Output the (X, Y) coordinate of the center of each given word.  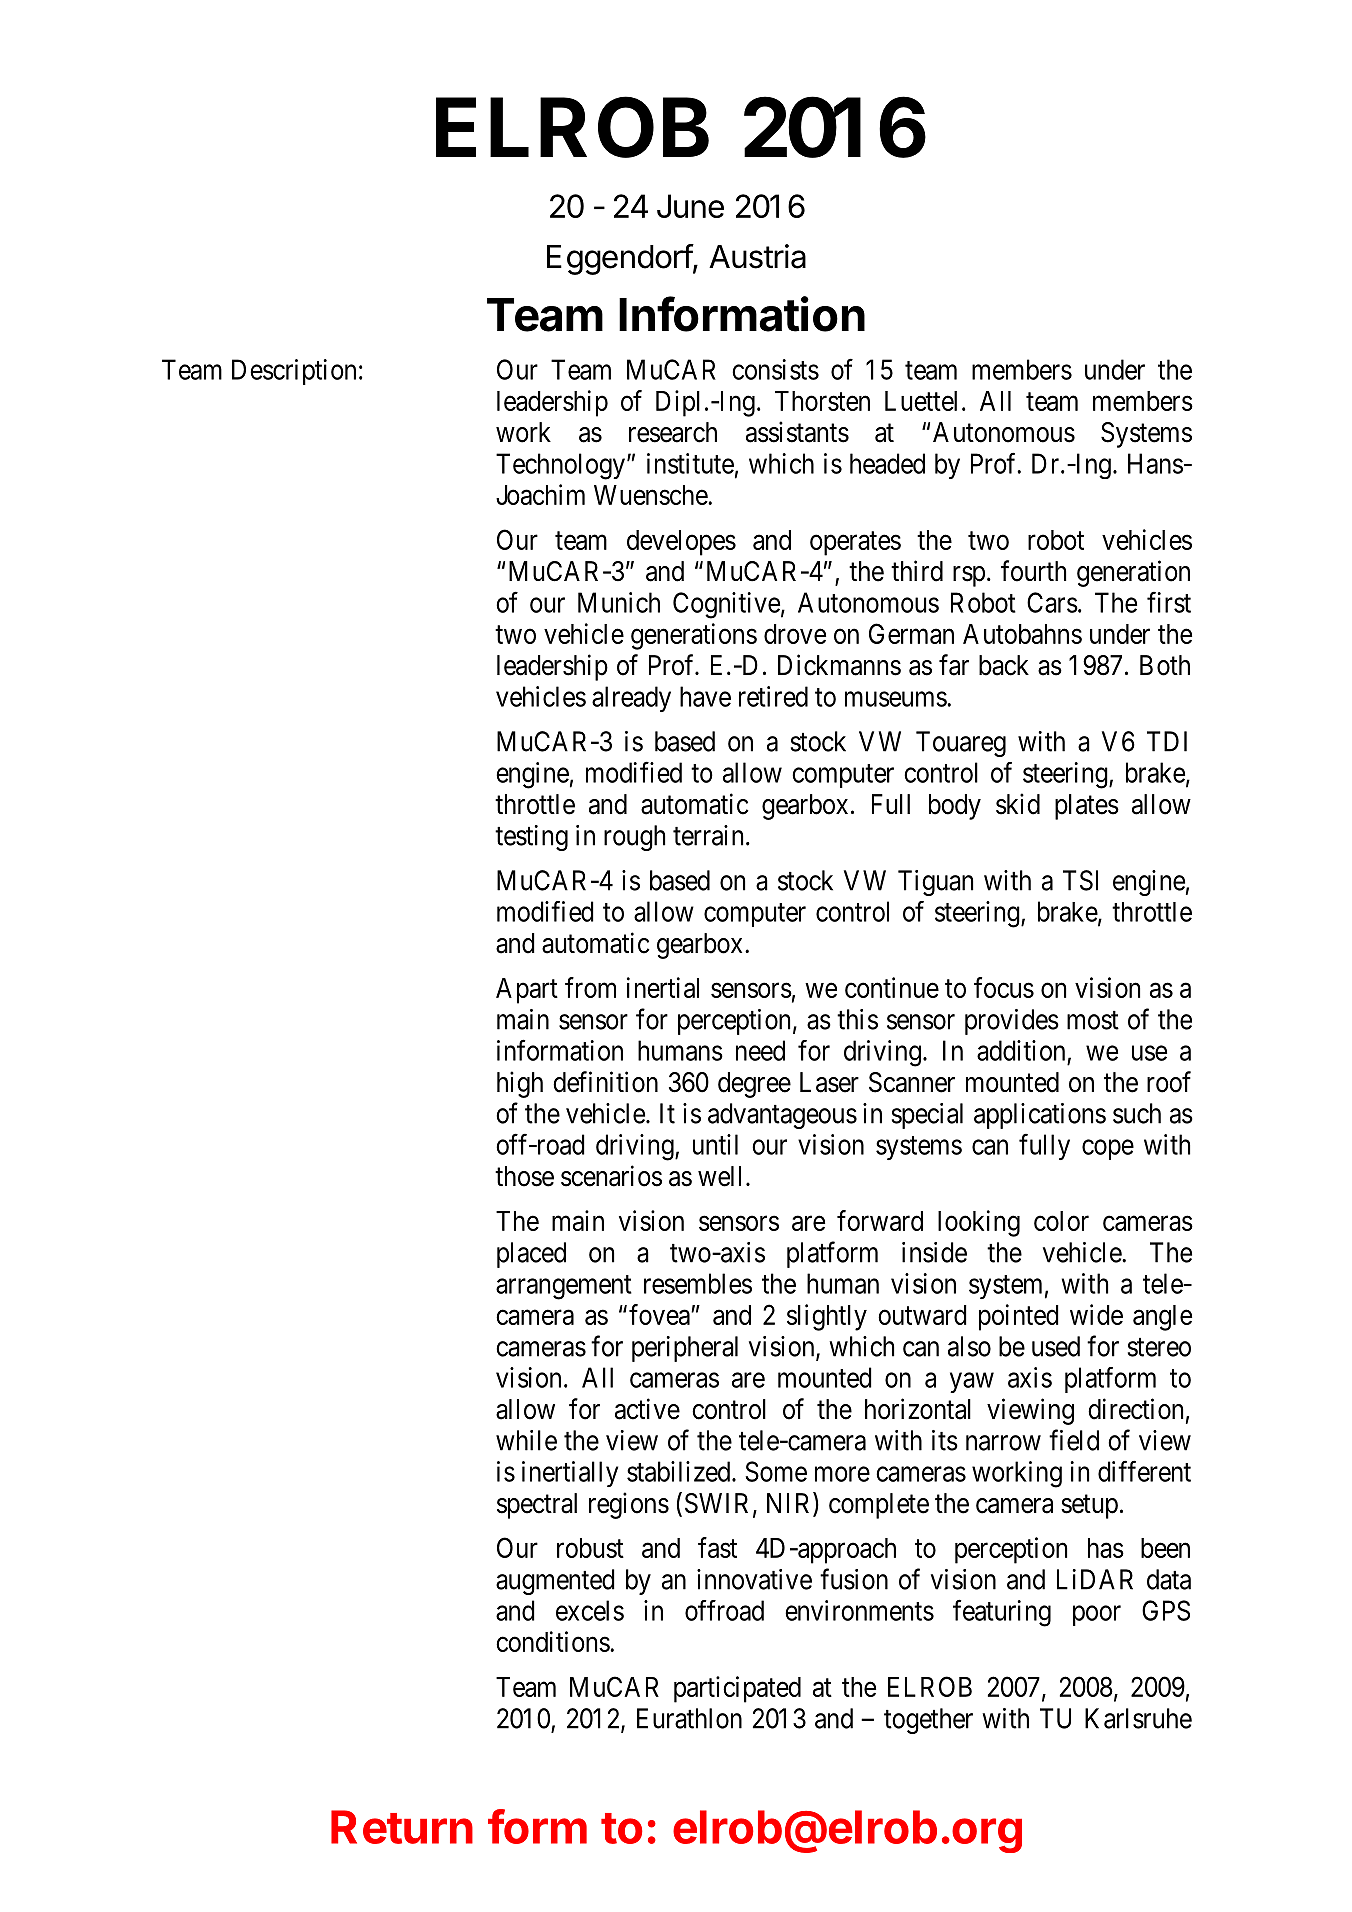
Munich (619, 602)
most (1093, 1020)
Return (402, 1827)
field (1074, 1440)
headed (887, 463)
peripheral (685, 1349)
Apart (527, 991)
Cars (1052, 602)
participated (737, 1689)
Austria (757, 256)
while (526, 1440)
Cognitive (726, 605)
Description (294, 372)
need (760, 1050)
